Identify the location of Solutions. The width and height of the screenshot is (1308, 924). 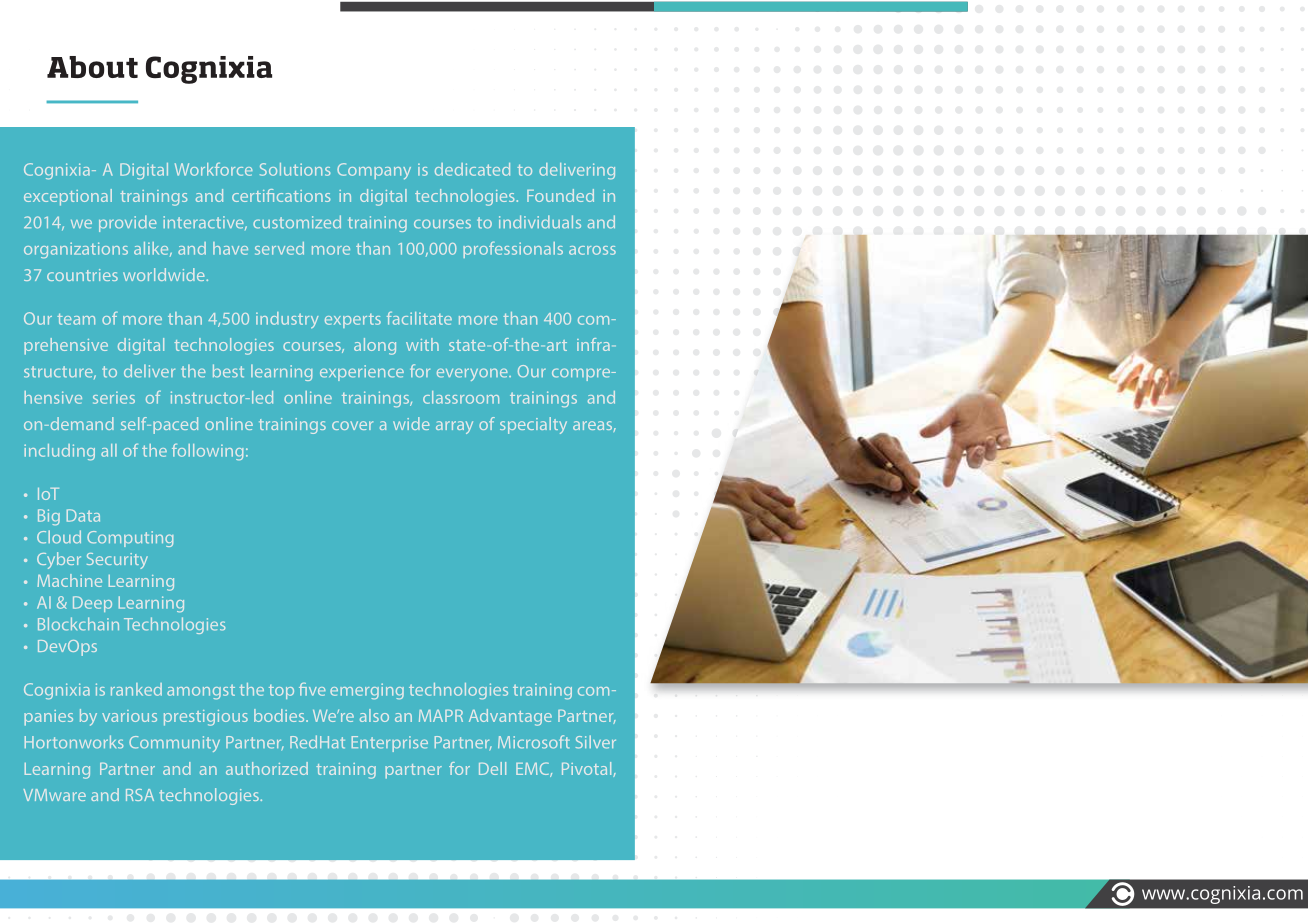
(295, 169).
